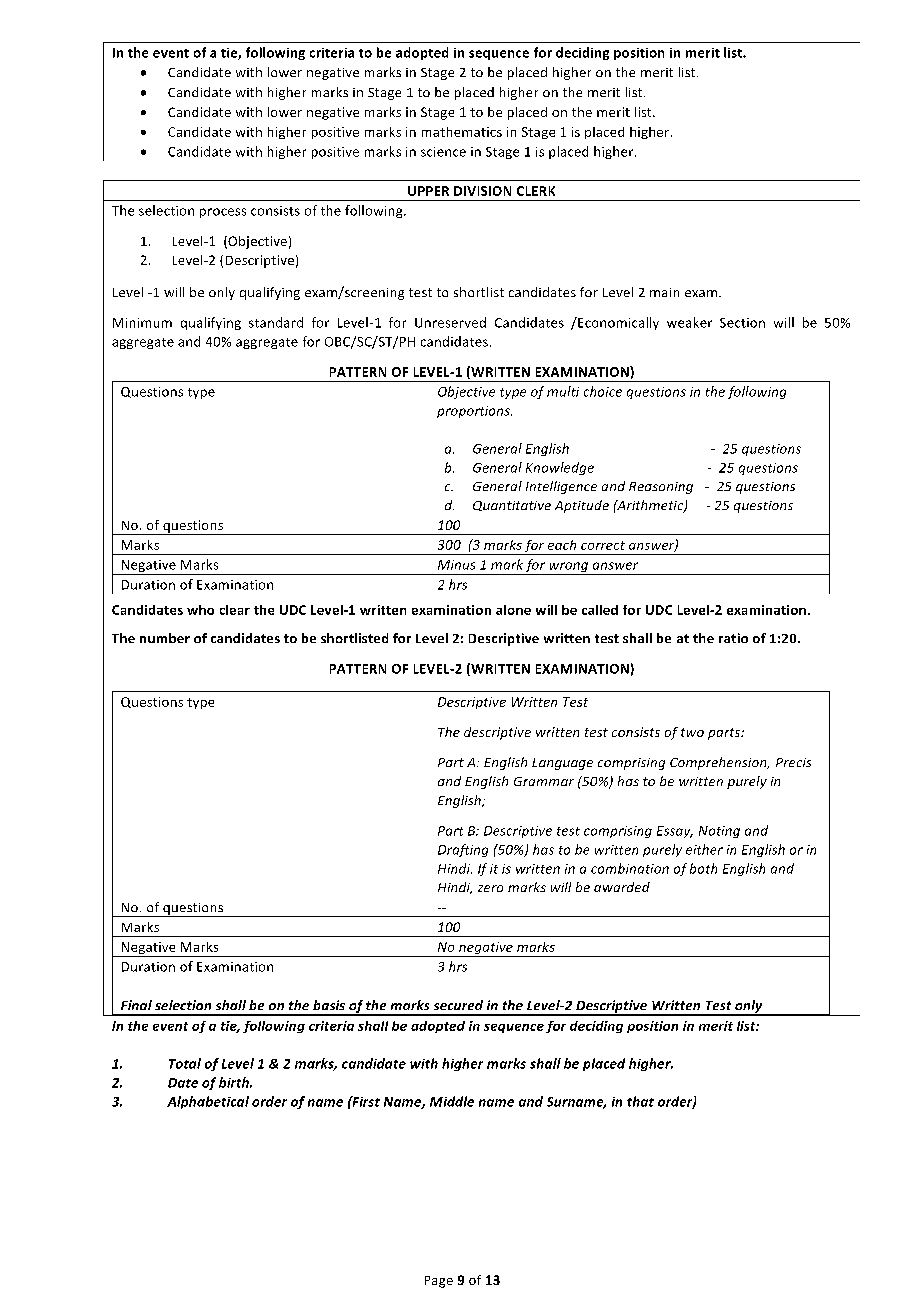  Describe the element at coordinates (223, 213) in the document. I see `process` at that location.
